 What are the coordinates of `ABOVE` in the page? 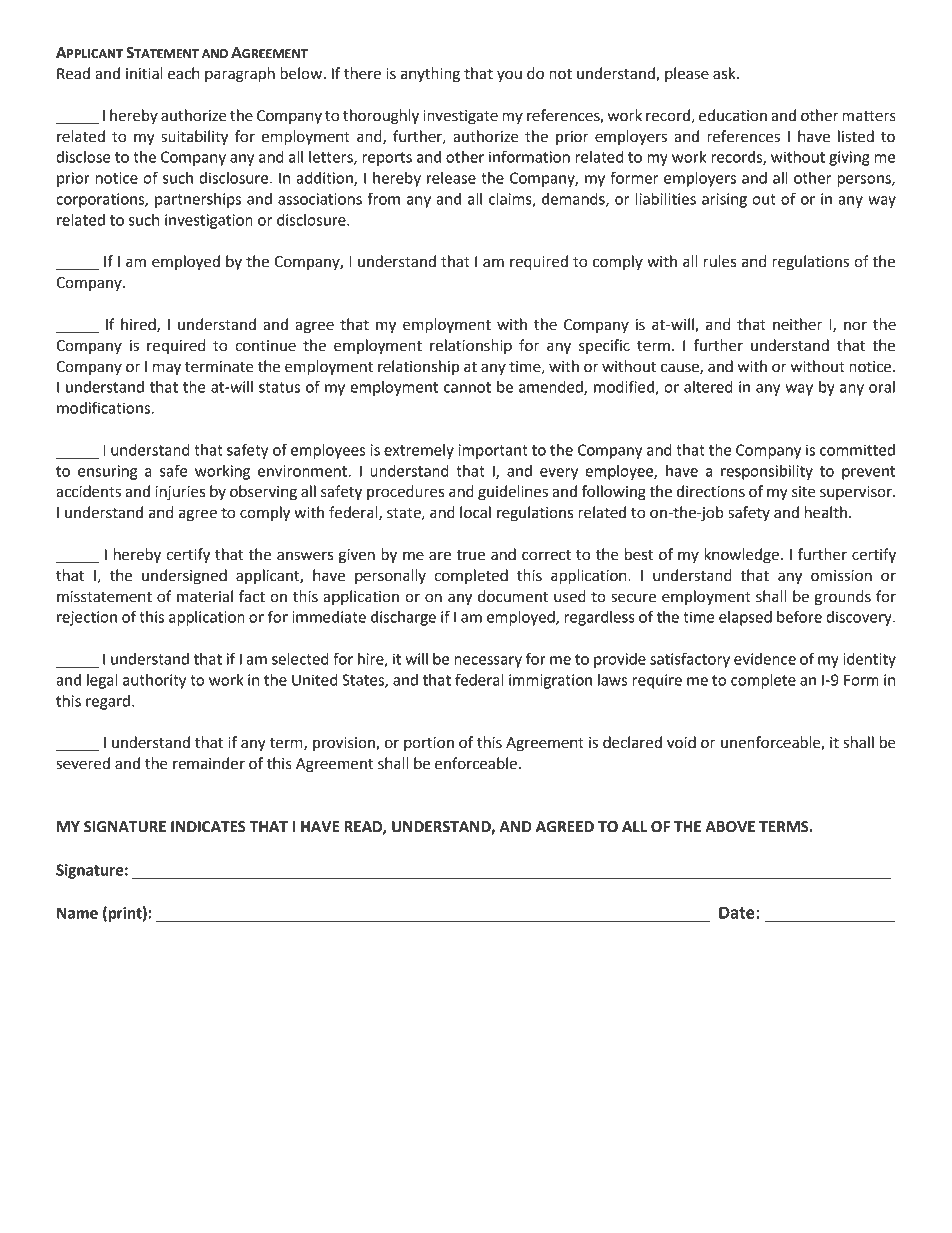 It's located at (730, 827).
